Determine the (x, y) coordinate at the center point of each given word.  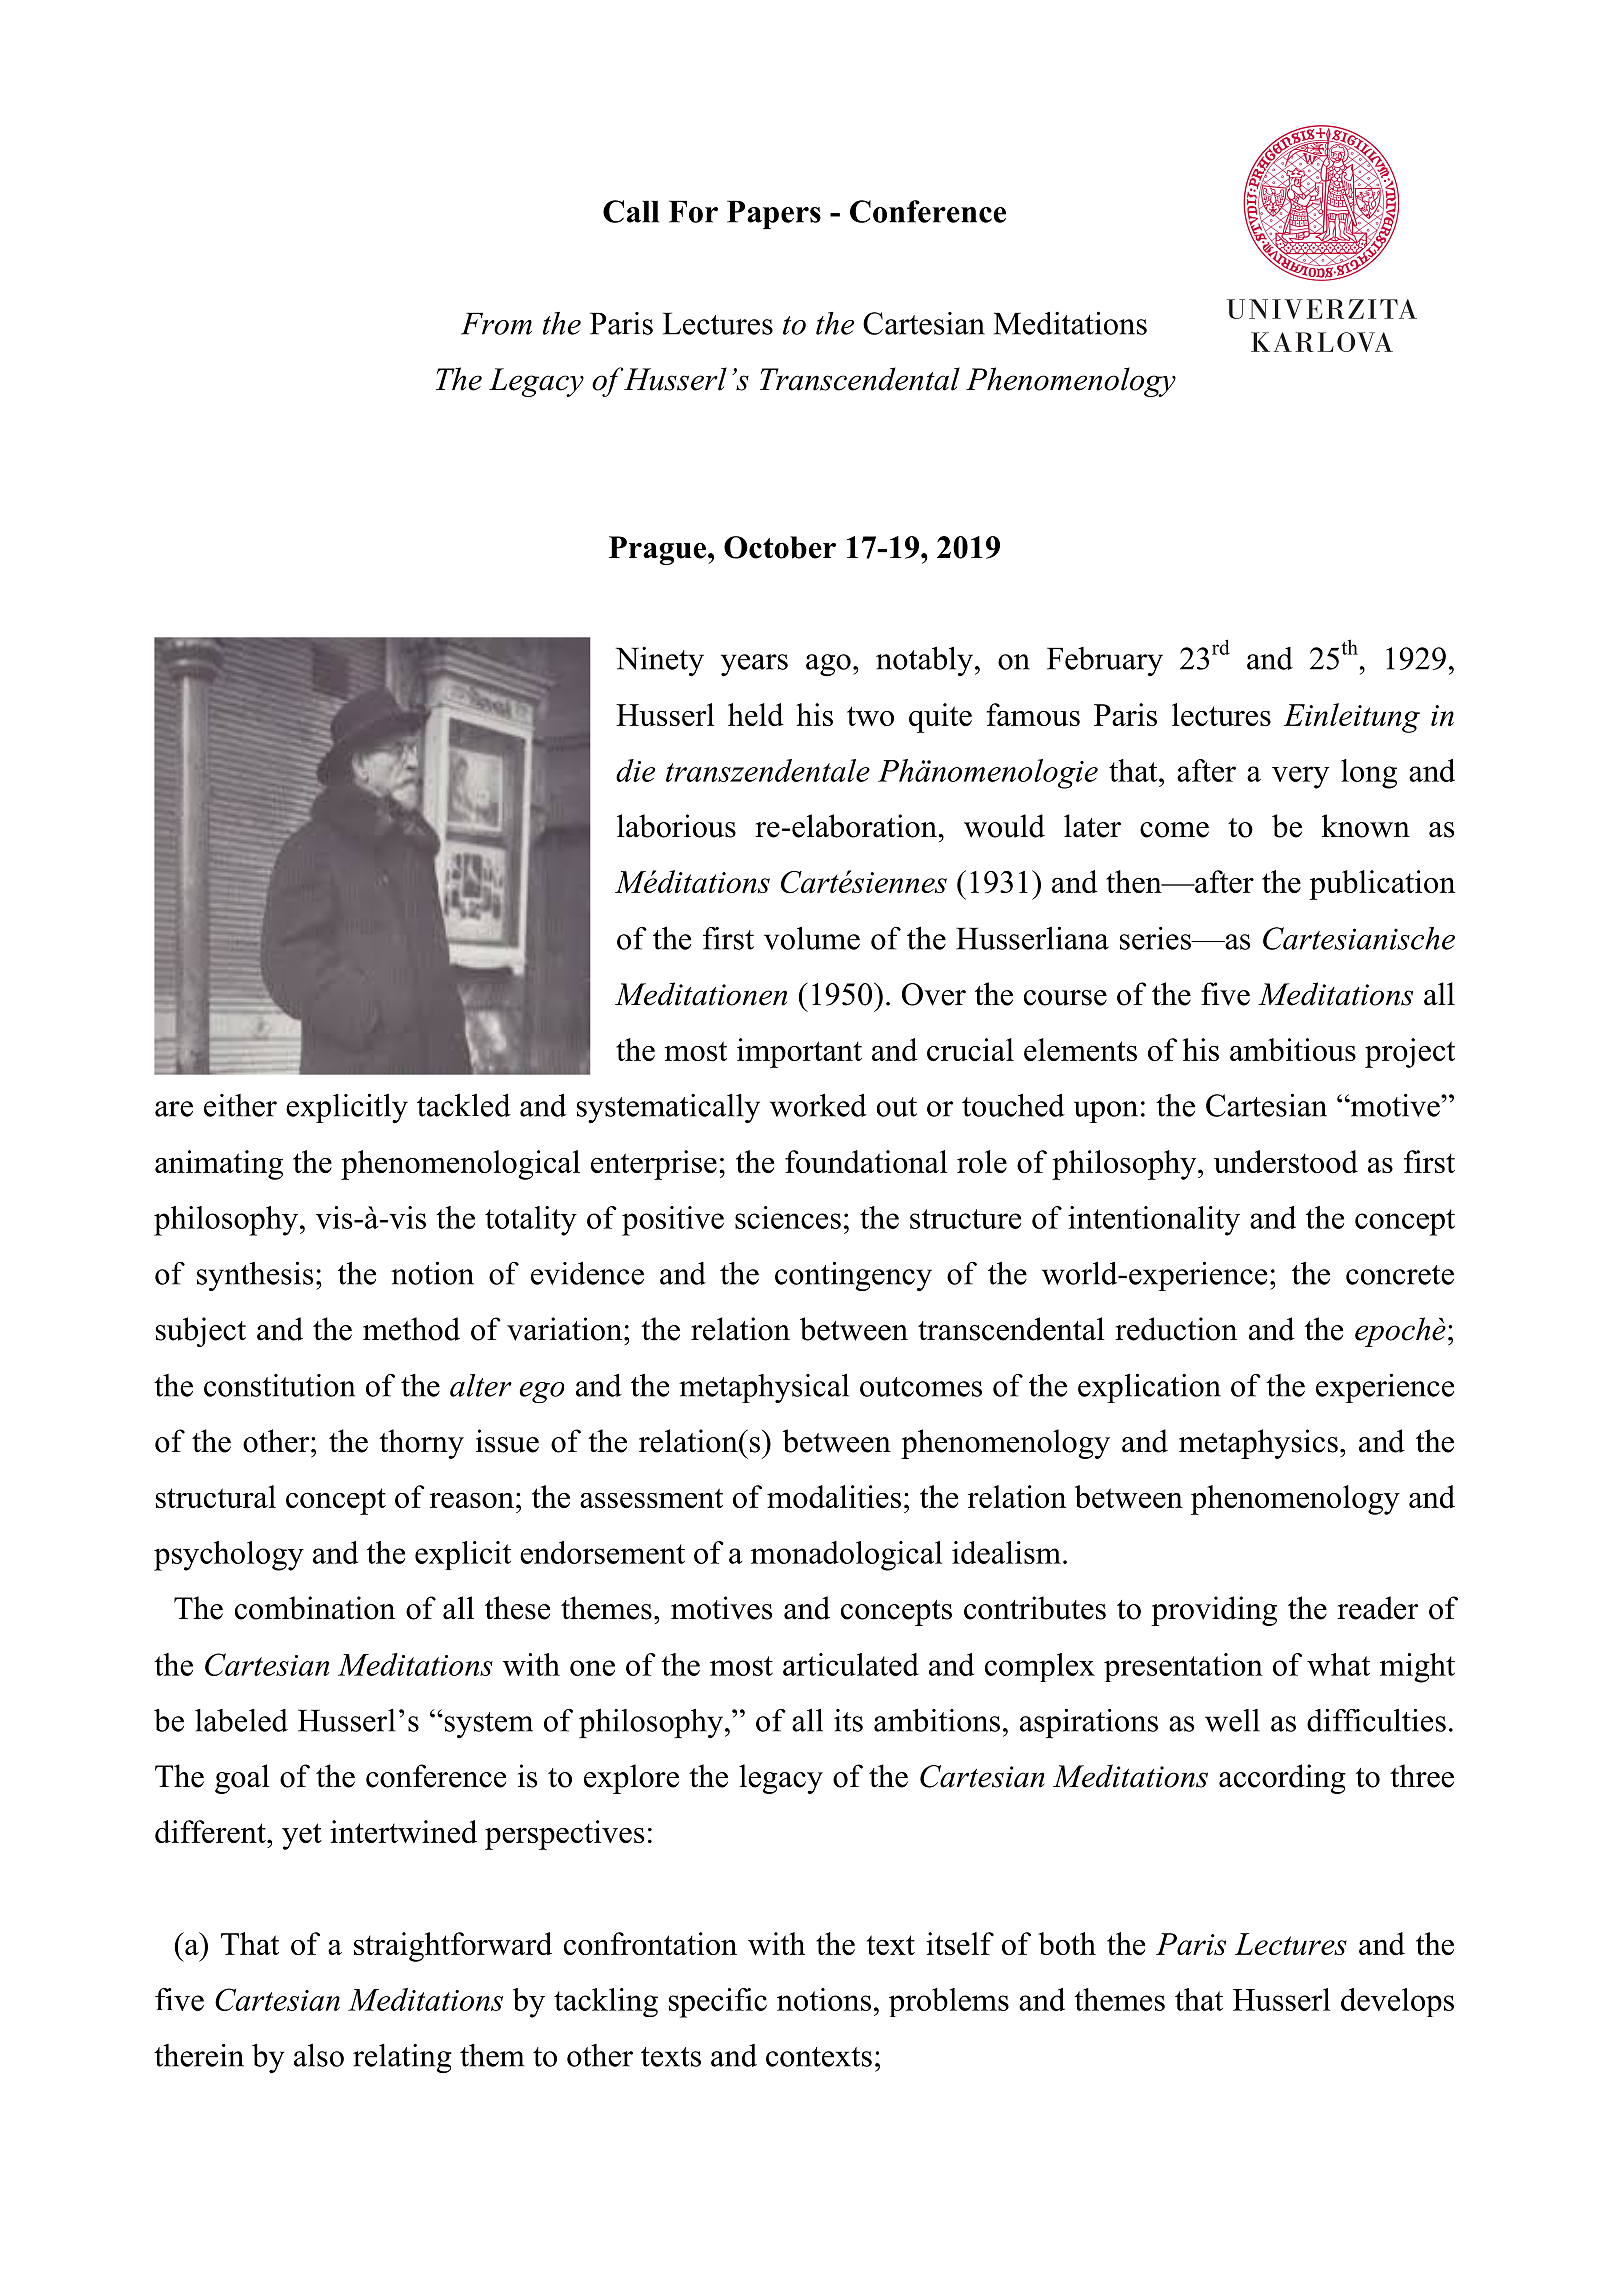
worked (818, 1105)
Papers (774, 214)
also (319, 2055)
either (240, 1105)
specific (718, 2003)
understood (1286, 1161)
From (496, 323)
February (1105, 661)
